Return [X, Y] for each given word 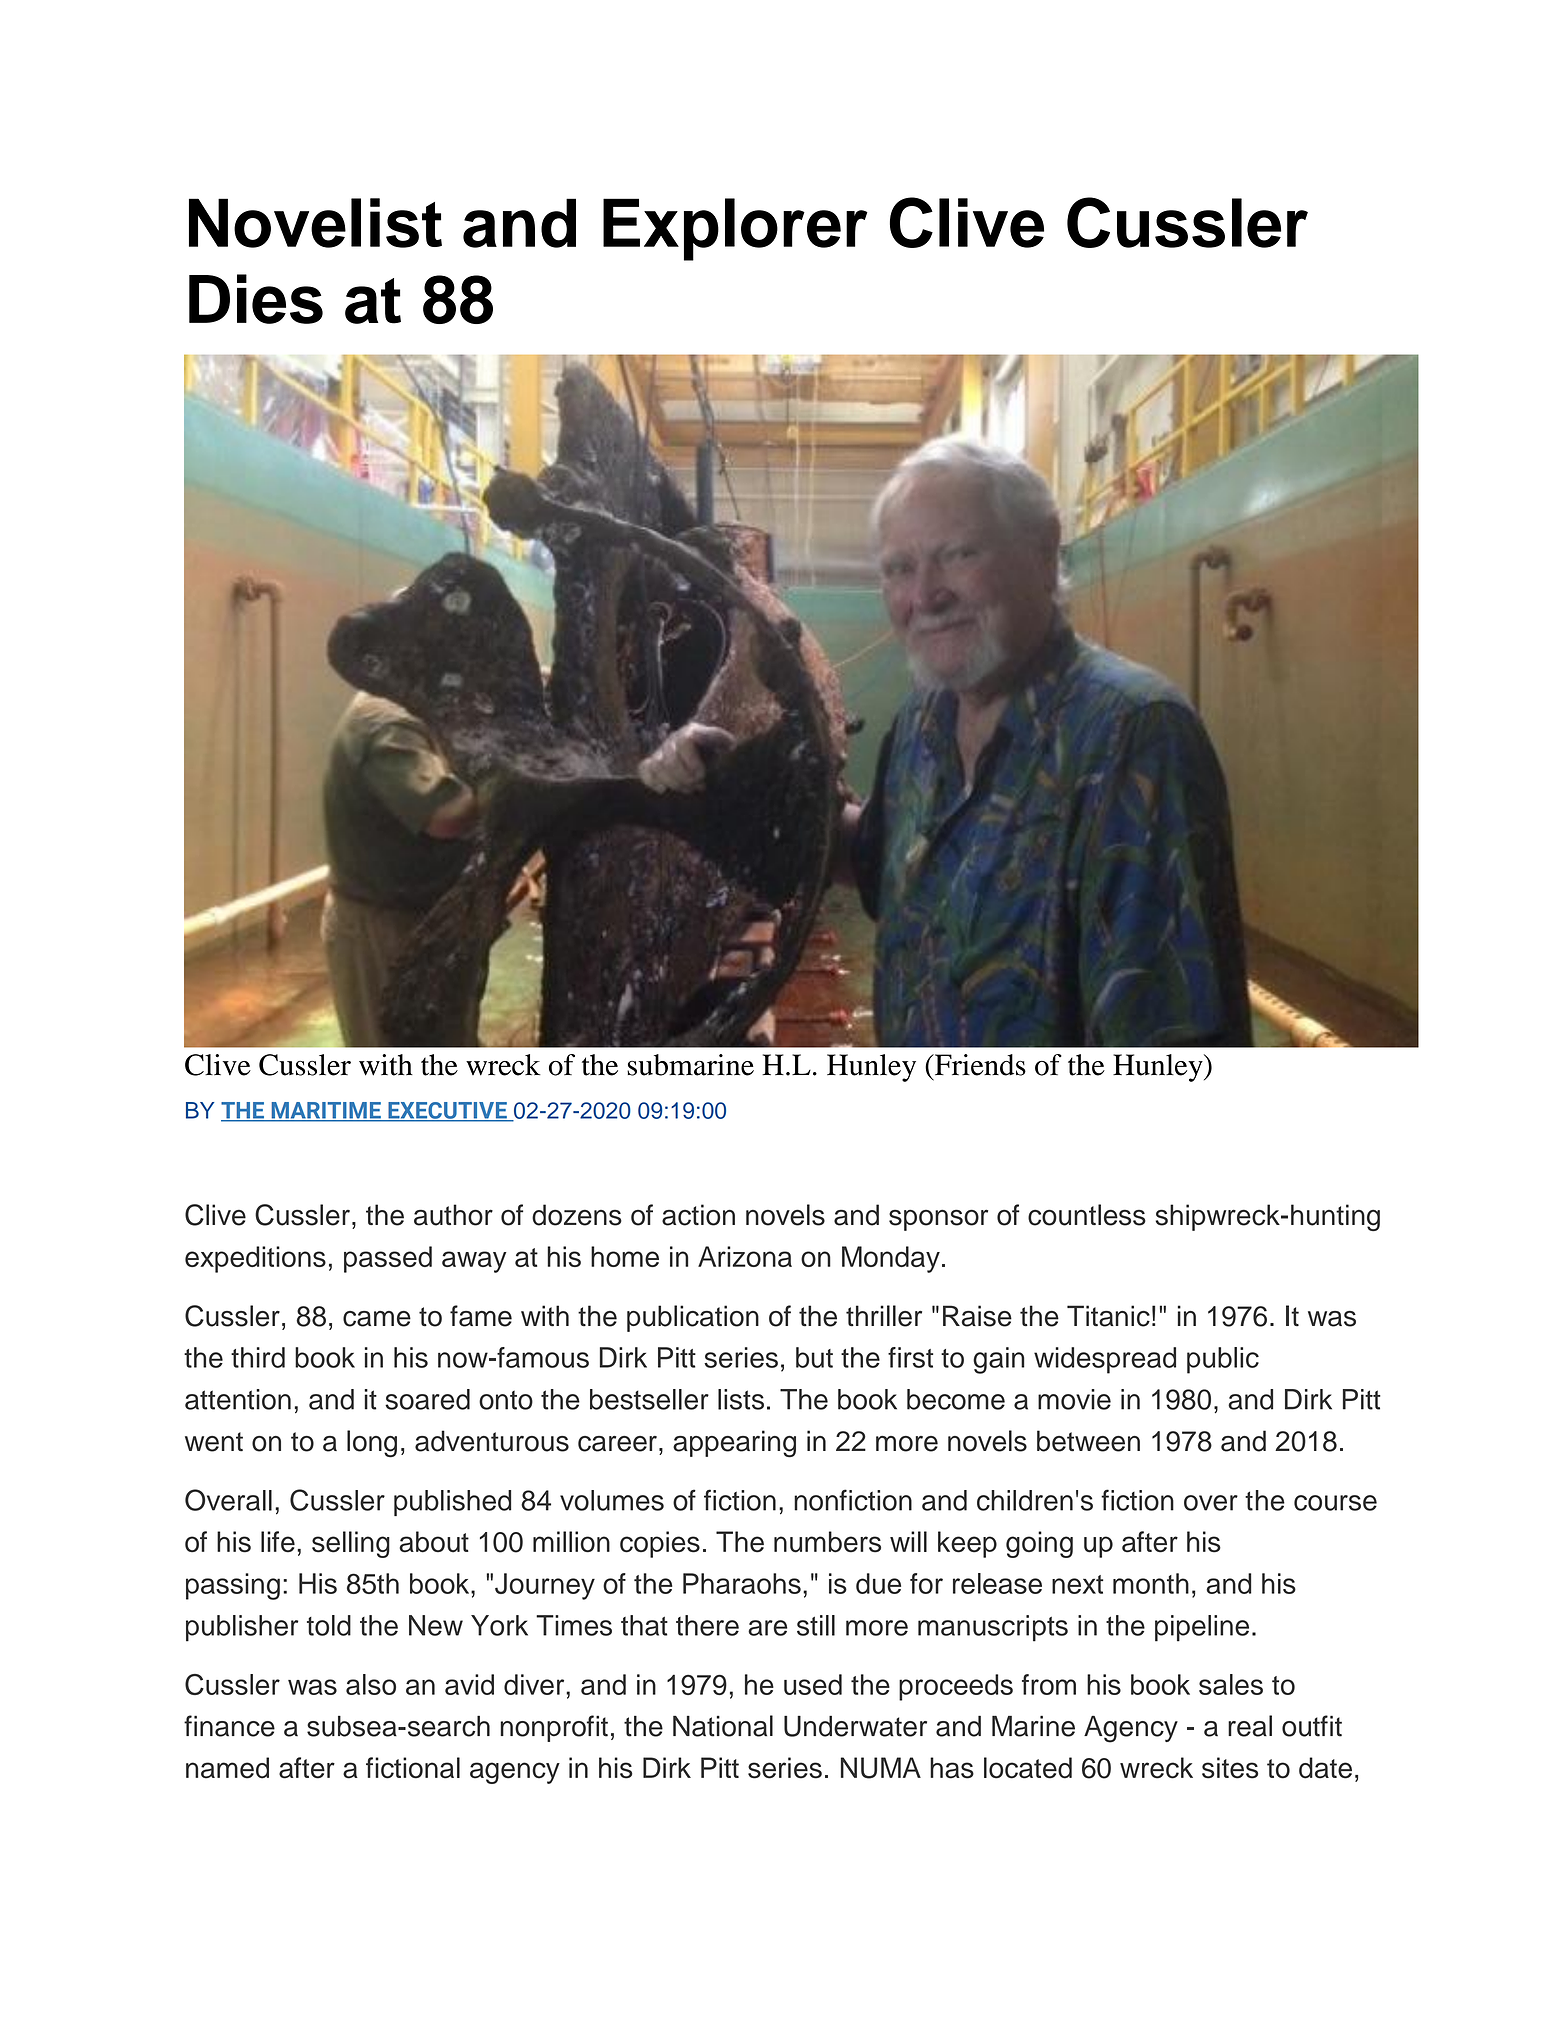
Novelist [315, 223]
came [377, 1319]
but [814, 1357]
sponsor [938, 1220]
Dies [256, 299]
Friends [979, 1065]
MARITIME [326, 1111]
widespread [1105, 1360]
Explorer [735, 229]
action [698, 1215]
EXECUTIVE [447, 1111]
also [371, 1684]
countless [1087, 1215]
